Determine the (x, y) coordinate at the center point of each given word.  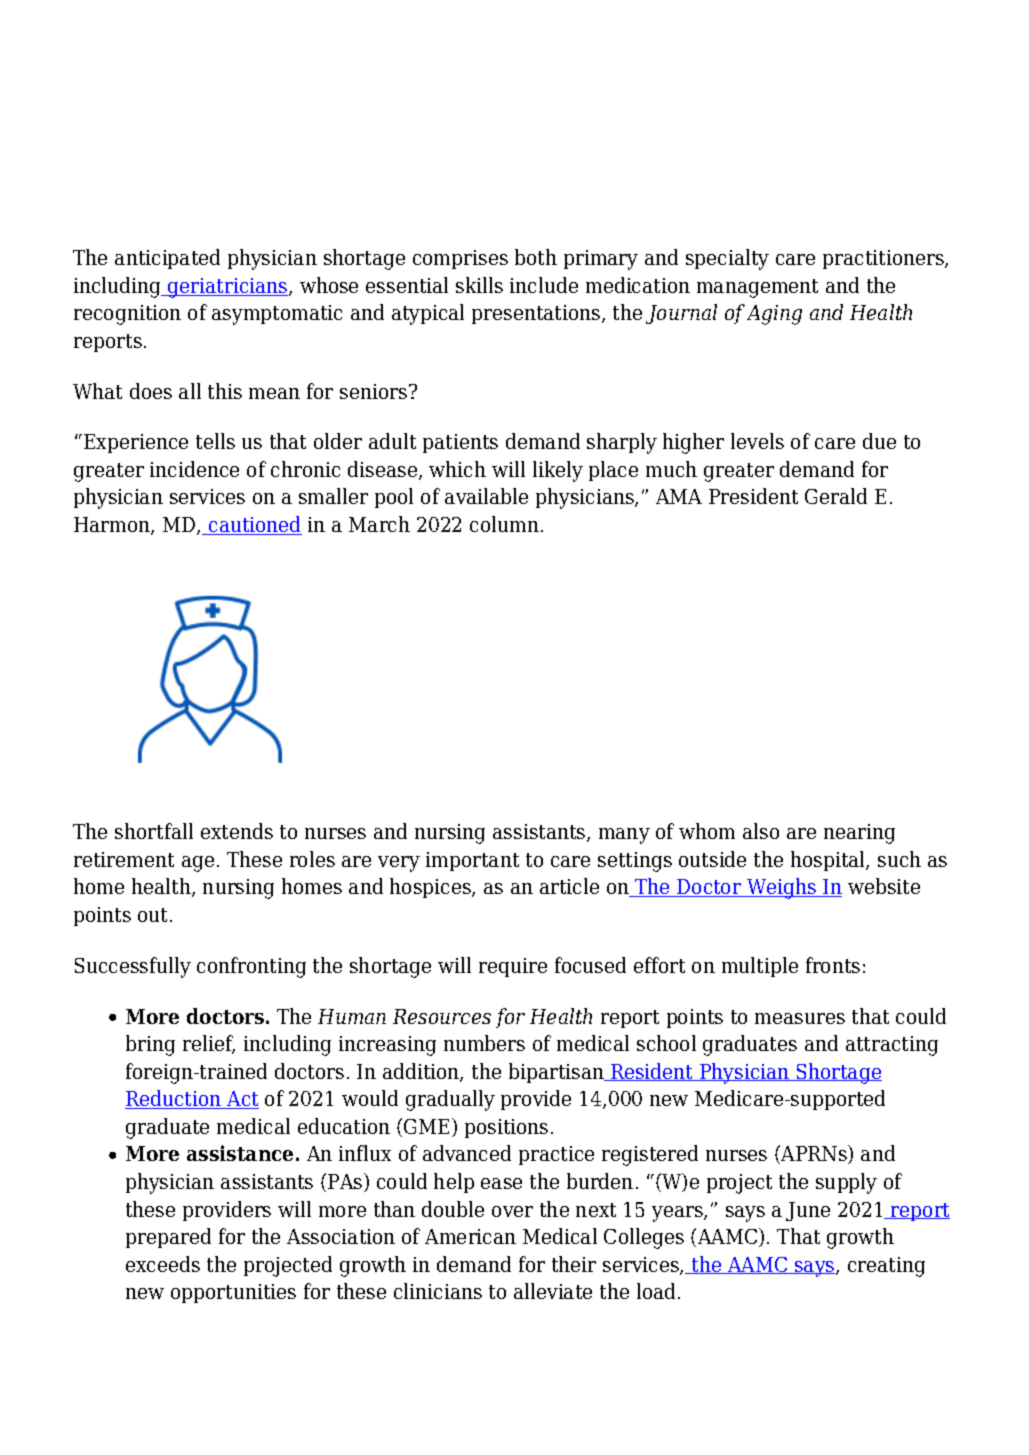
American (470, 1236)
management (757, 288)
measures (800, 1018)
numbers (484, 1043)
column (504, 524)
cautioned (254, 525)
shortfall (154, 831)
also (761, 831)
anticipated (167, 259)
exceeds (163, 1264)
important (472, 861)
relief (209, 1044)
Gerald (836, 496)
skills (479, 285)
